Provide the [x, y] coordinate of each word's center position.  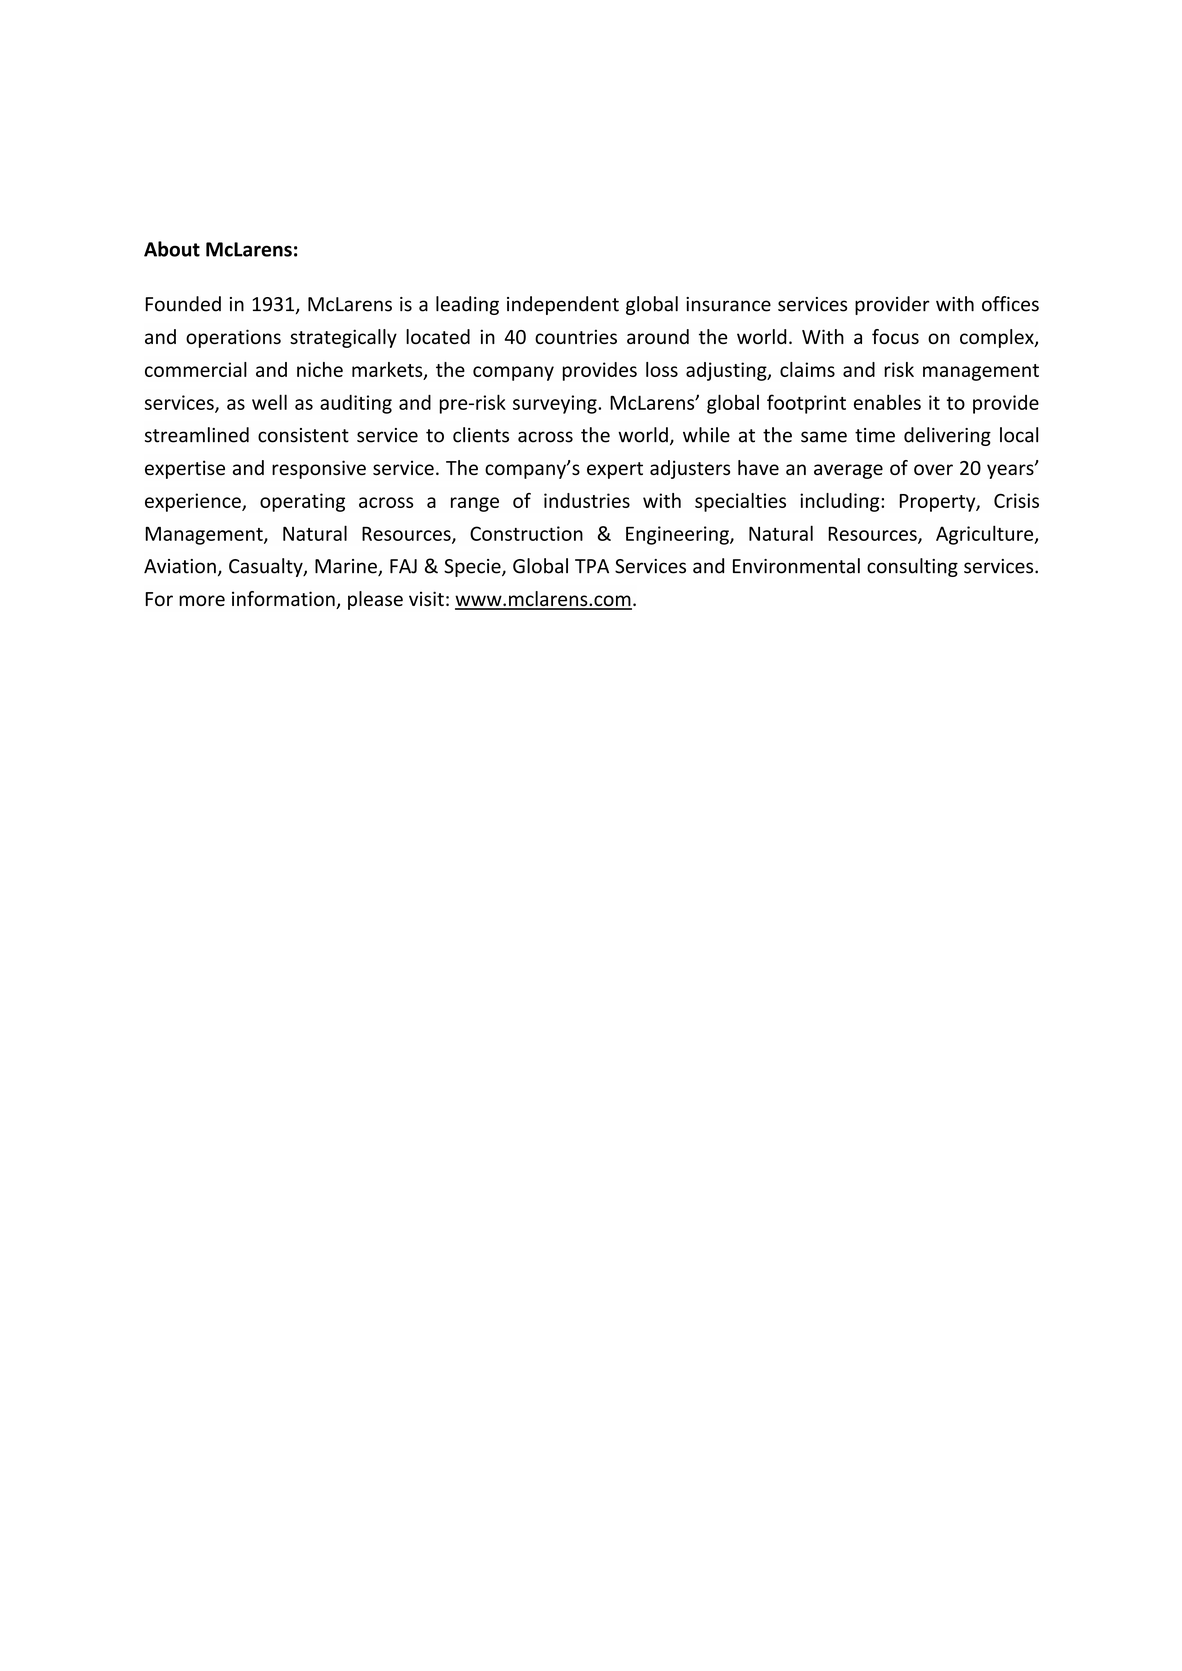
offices [1010, 304]
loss [662, 369]
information [284, 600]
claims [807, 369]
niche [320, 369]
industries [587, 500]
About [172, 249]
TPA [592, 566]
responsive [319, 469]
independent [563, 305]
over [933, 469]
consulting [912, 567]
